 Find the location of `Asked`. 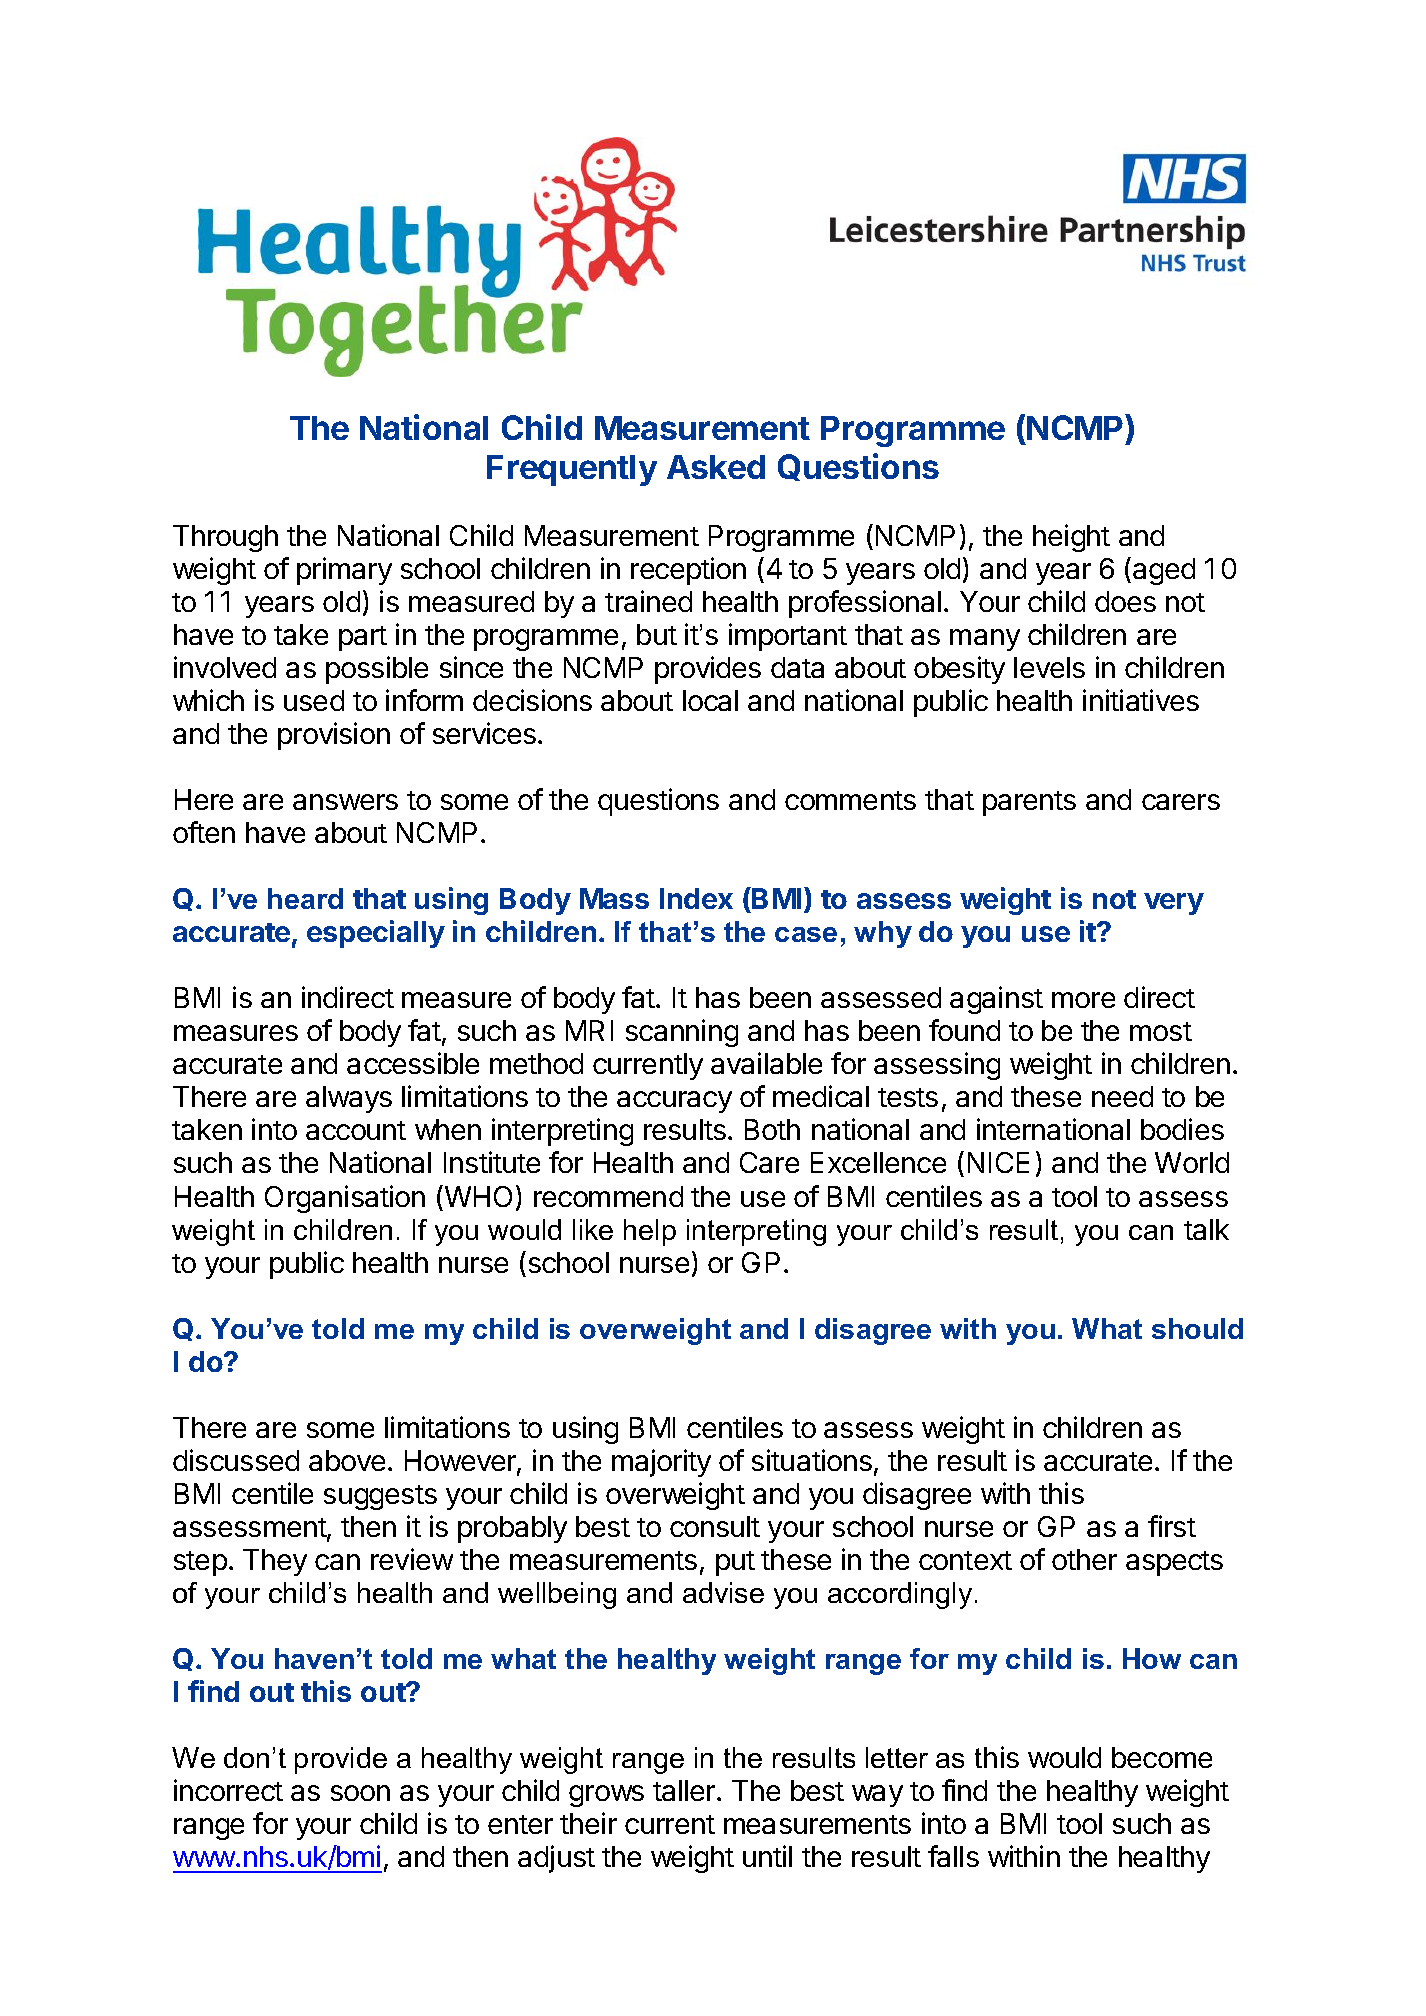

Asked is located at coordinates (716, 467).
